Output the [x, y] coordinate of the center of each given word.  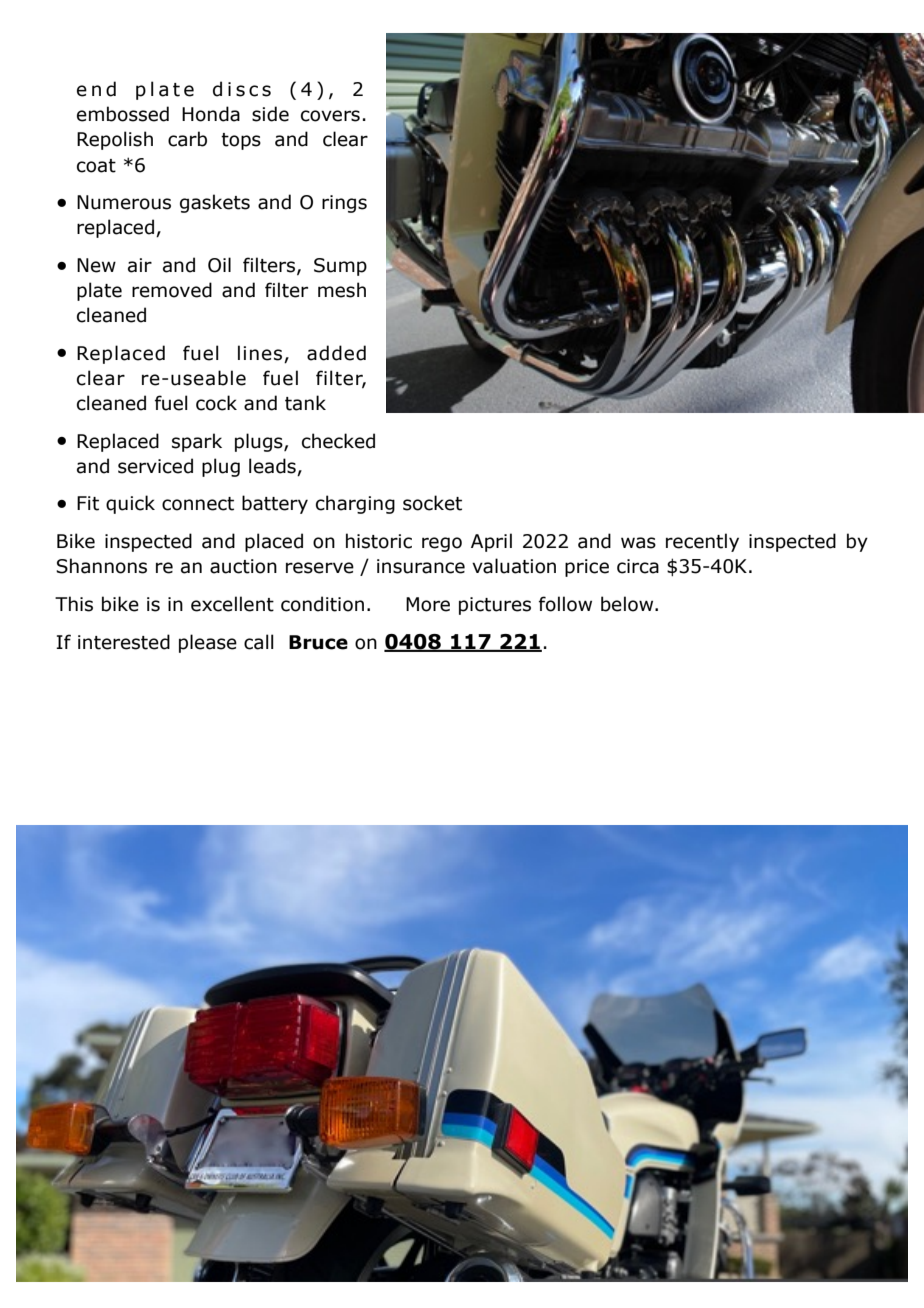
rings [344, 204]
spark [197, 442]
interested [124, 642]
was [638, 543]
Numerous [124, 202]
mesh [342, 290]
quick [130, 504]
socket [432, 503]
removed [172, 290]
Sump [340, 267]
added [336, 353]
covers [330, 116]
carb [187, 139]
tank [305, 403]
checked [338, 441]
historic [379, 541]
